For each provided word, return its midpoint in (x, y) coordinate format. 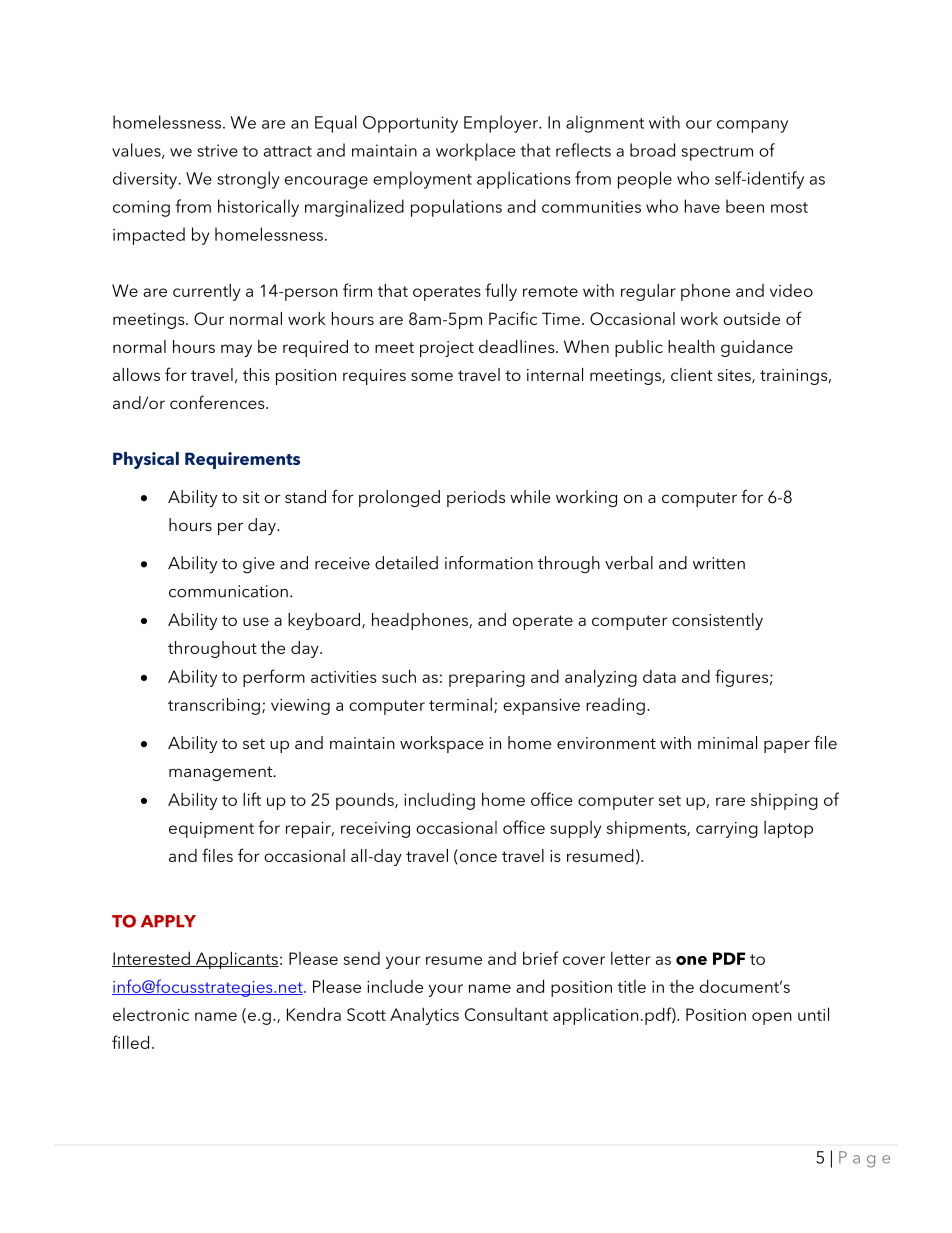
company (752, 126)
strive (217, 150)
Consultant (506, 1014)
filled (130, 1042)
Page (864, 1159)
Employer (502, 124)
